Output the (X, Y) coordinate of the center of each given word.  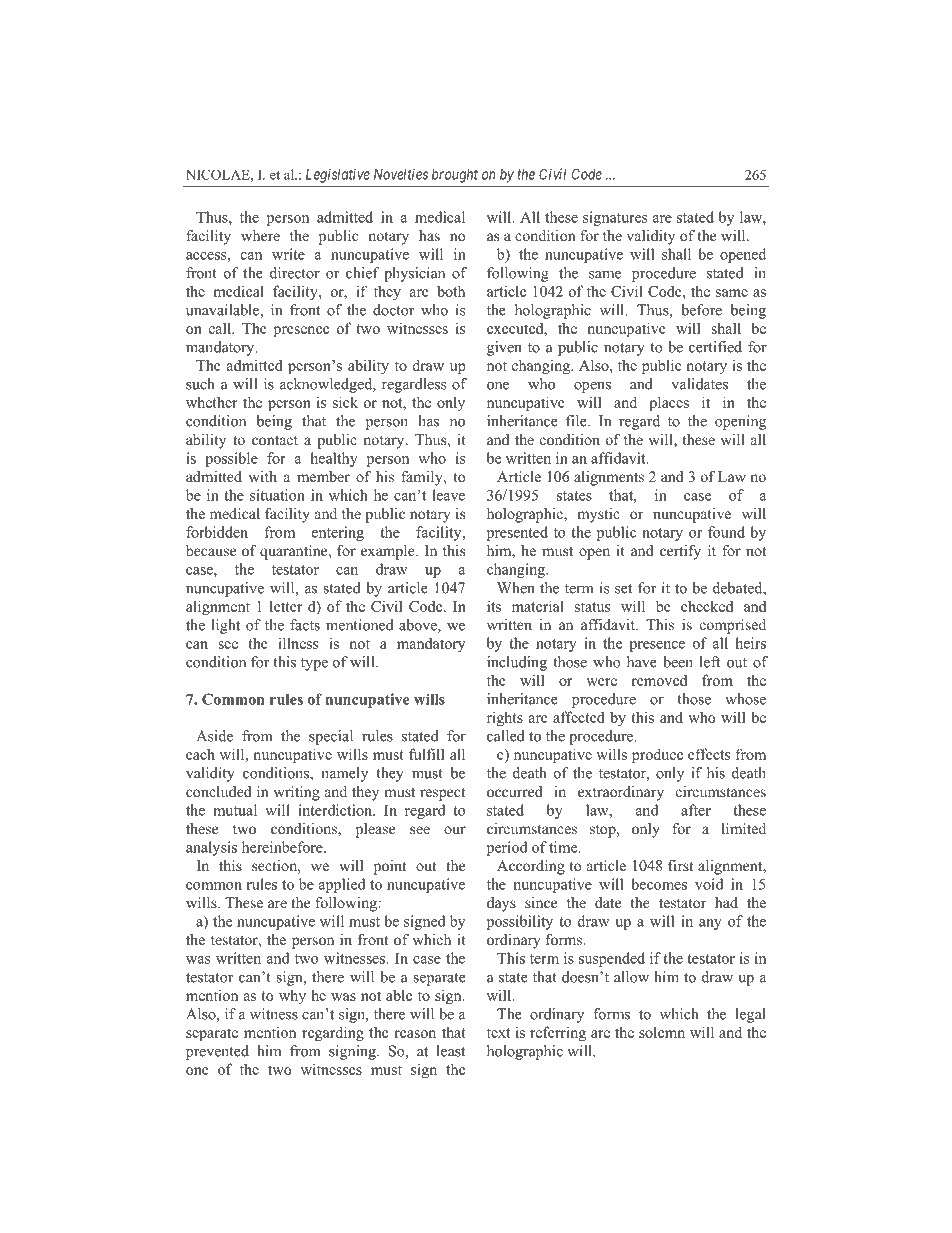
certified (715, 347)
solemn (662, 1032)
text (499, 1033)
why (292, 996)
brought (455, 176)
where (260, 235)
